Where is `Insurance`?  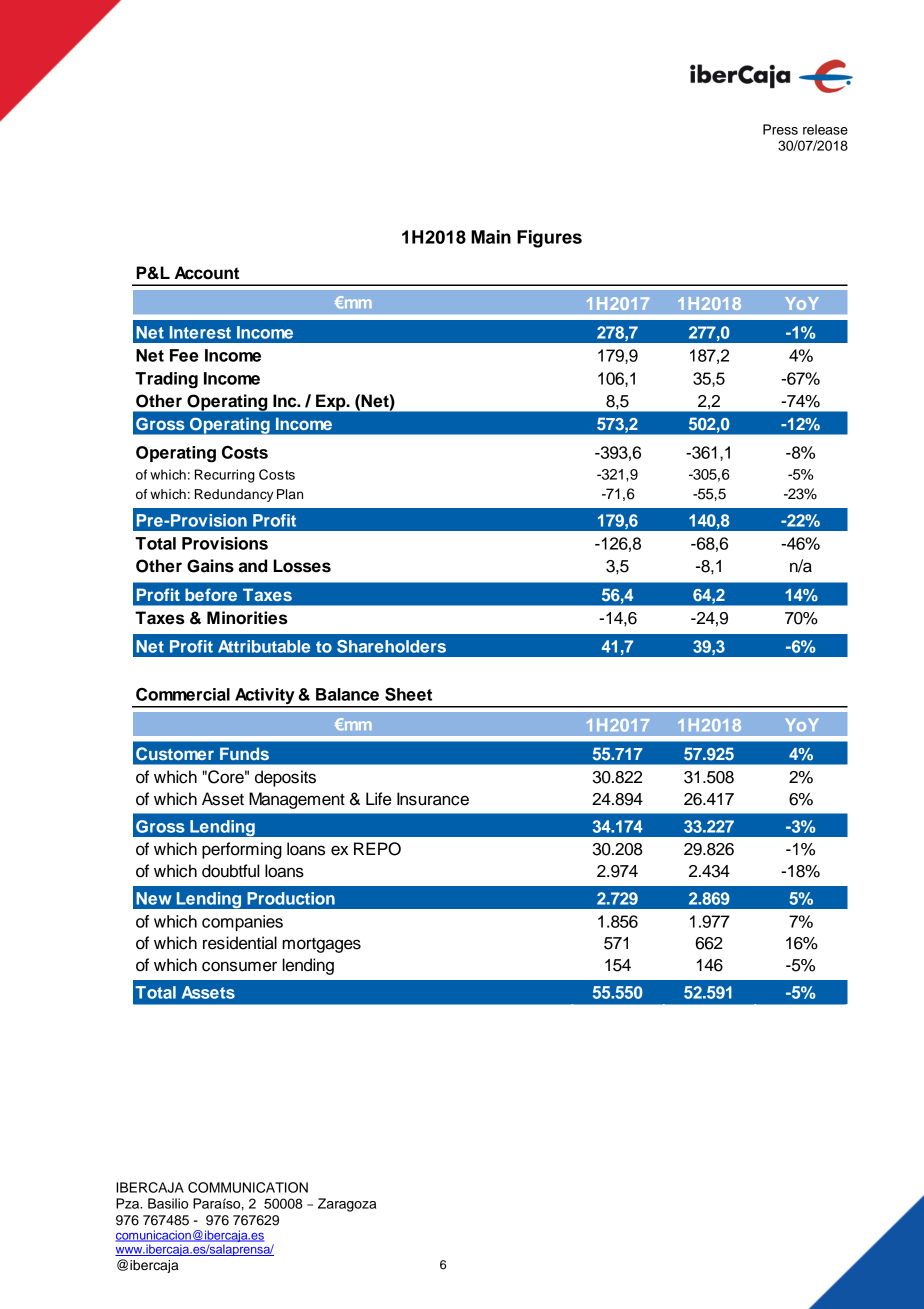 Insurance is located at coordinates (433, 799).
